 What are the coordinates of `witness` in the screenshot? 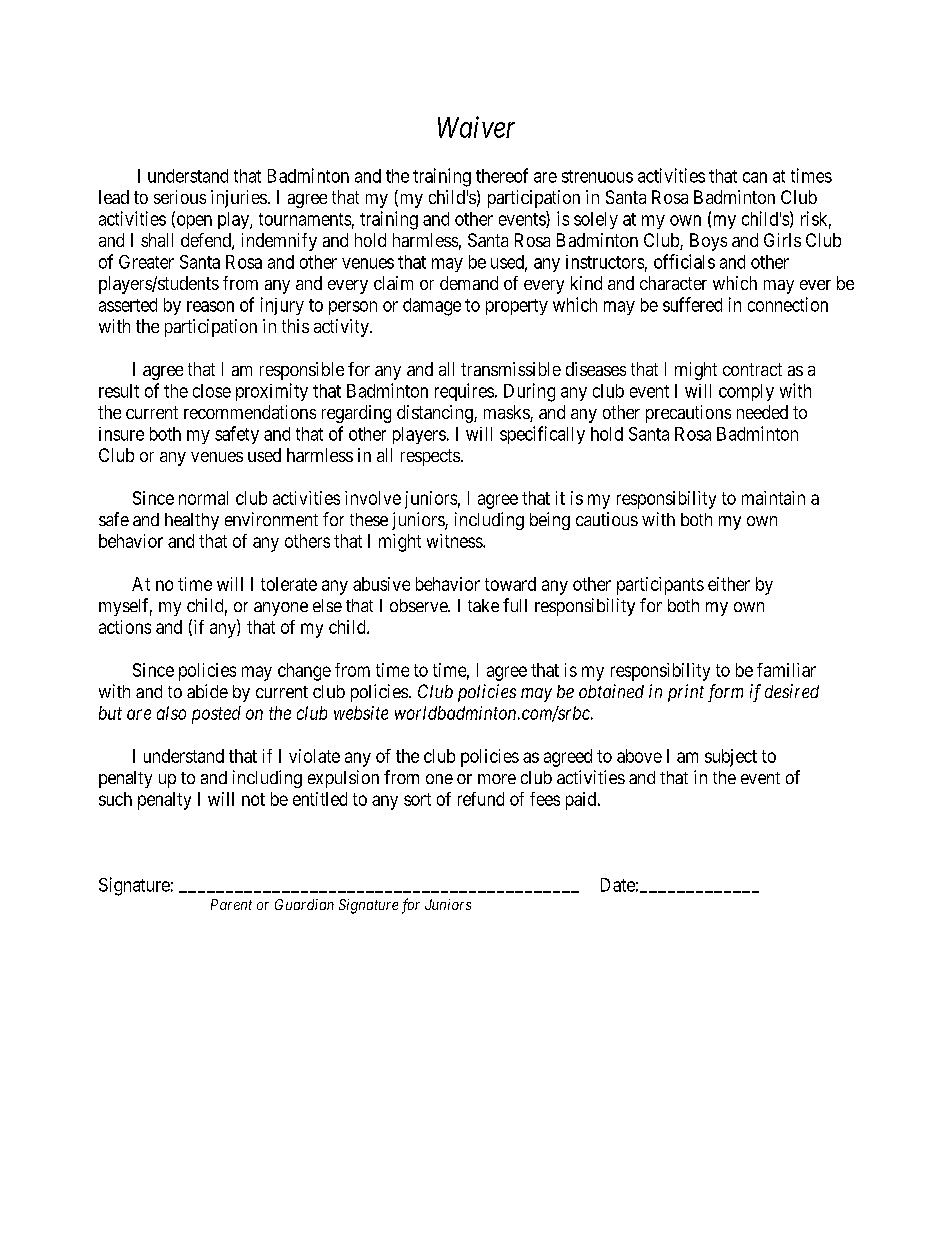 It's located at (455, 541).
